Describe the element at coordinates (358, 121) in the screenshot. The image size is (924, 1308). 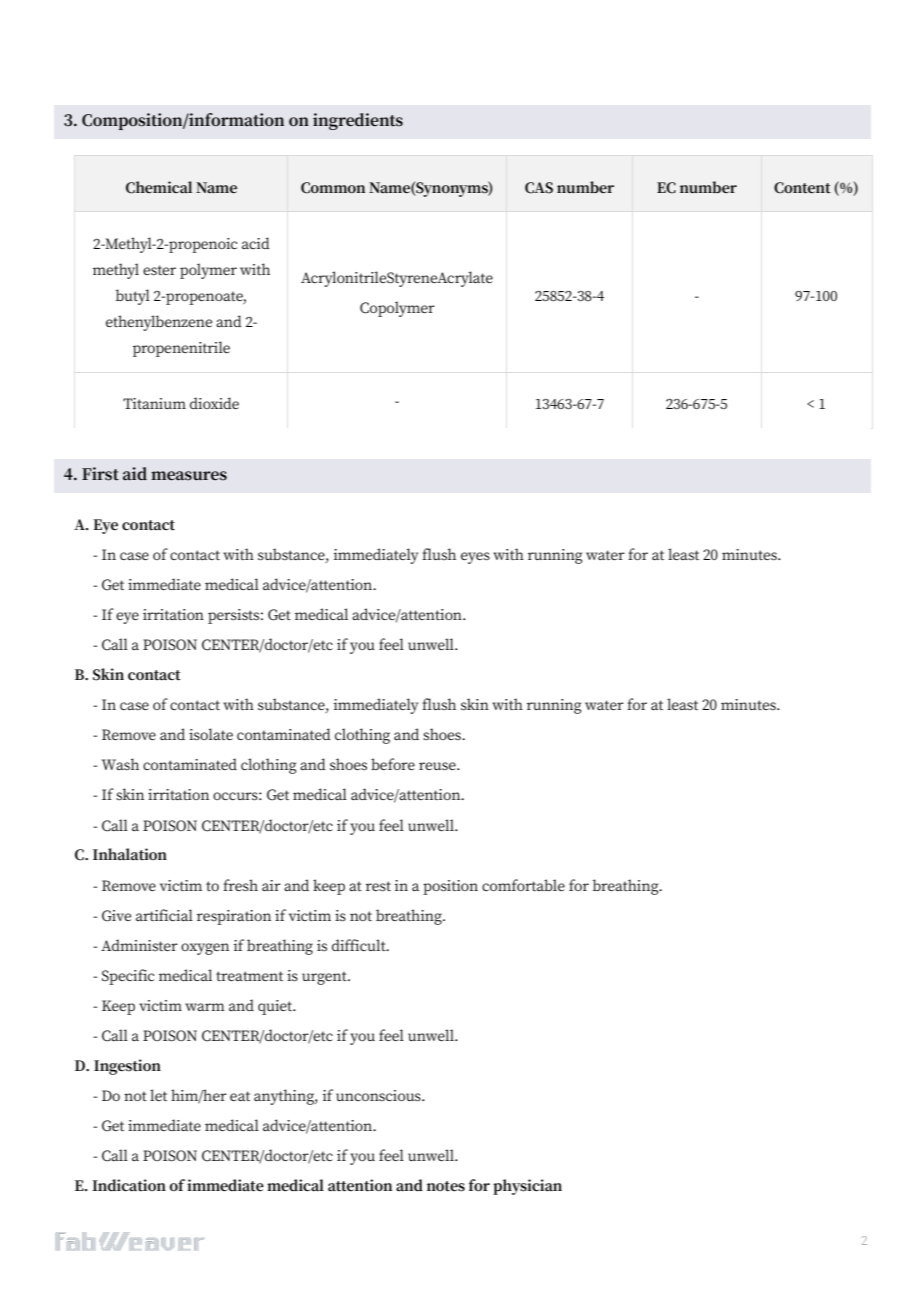
I see `ingredients` at that location.
